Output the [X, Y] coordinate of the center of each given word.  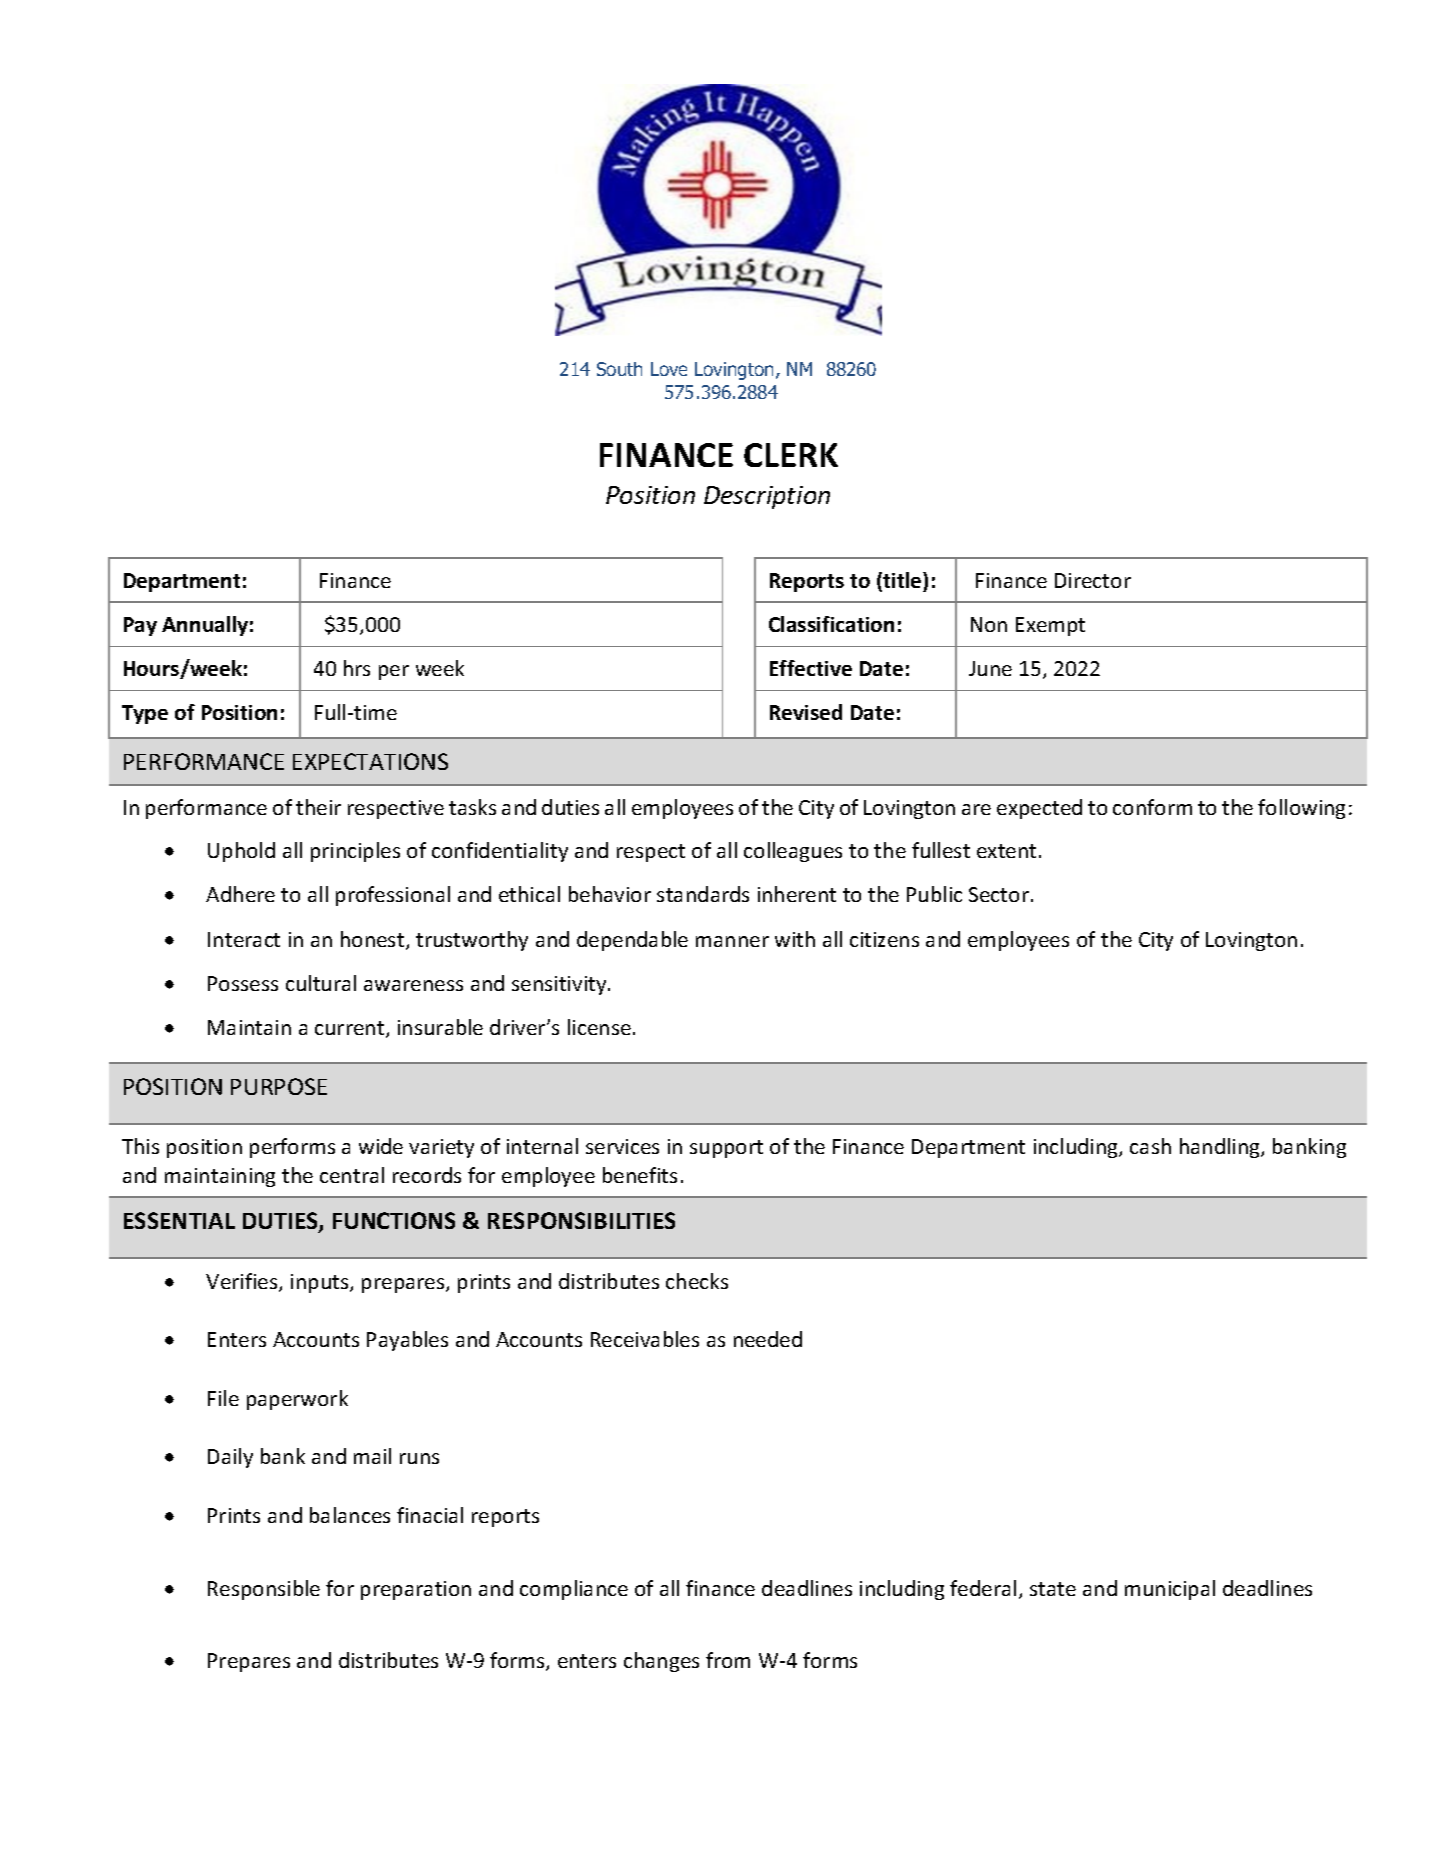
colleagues [793, 852]
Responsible [264, 1590]
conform [1152, 807]
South [619, 369]
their [318, 807]
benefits [640, 1175]
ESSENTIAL [179, 1220]
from [728, 1660]
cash [1150, 1146]
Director [1093, 580]
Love [669, 369]
